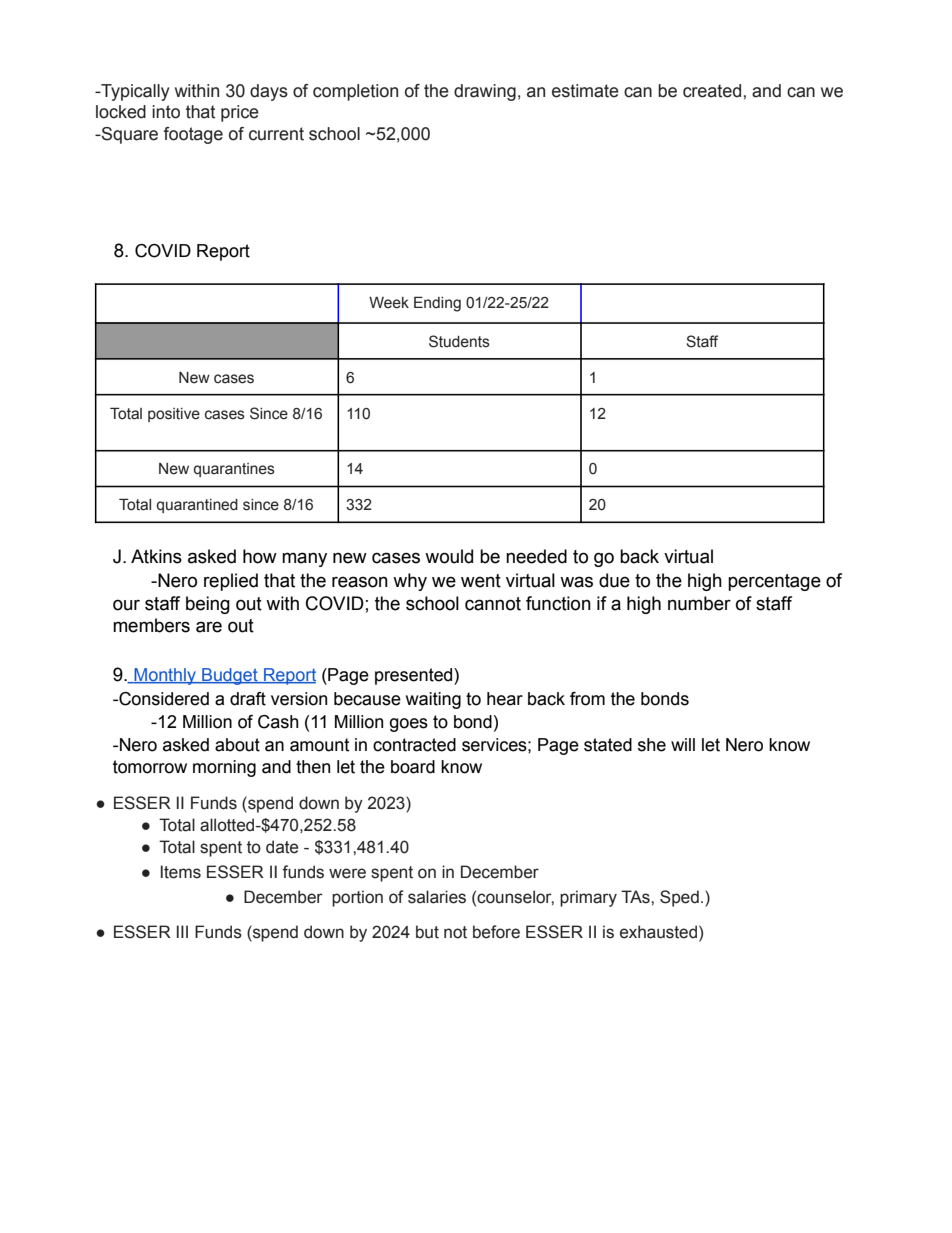 Image resolution: width=952 pixels, height=1233 pixels. I want to click on salaries, so click(437, 897).
